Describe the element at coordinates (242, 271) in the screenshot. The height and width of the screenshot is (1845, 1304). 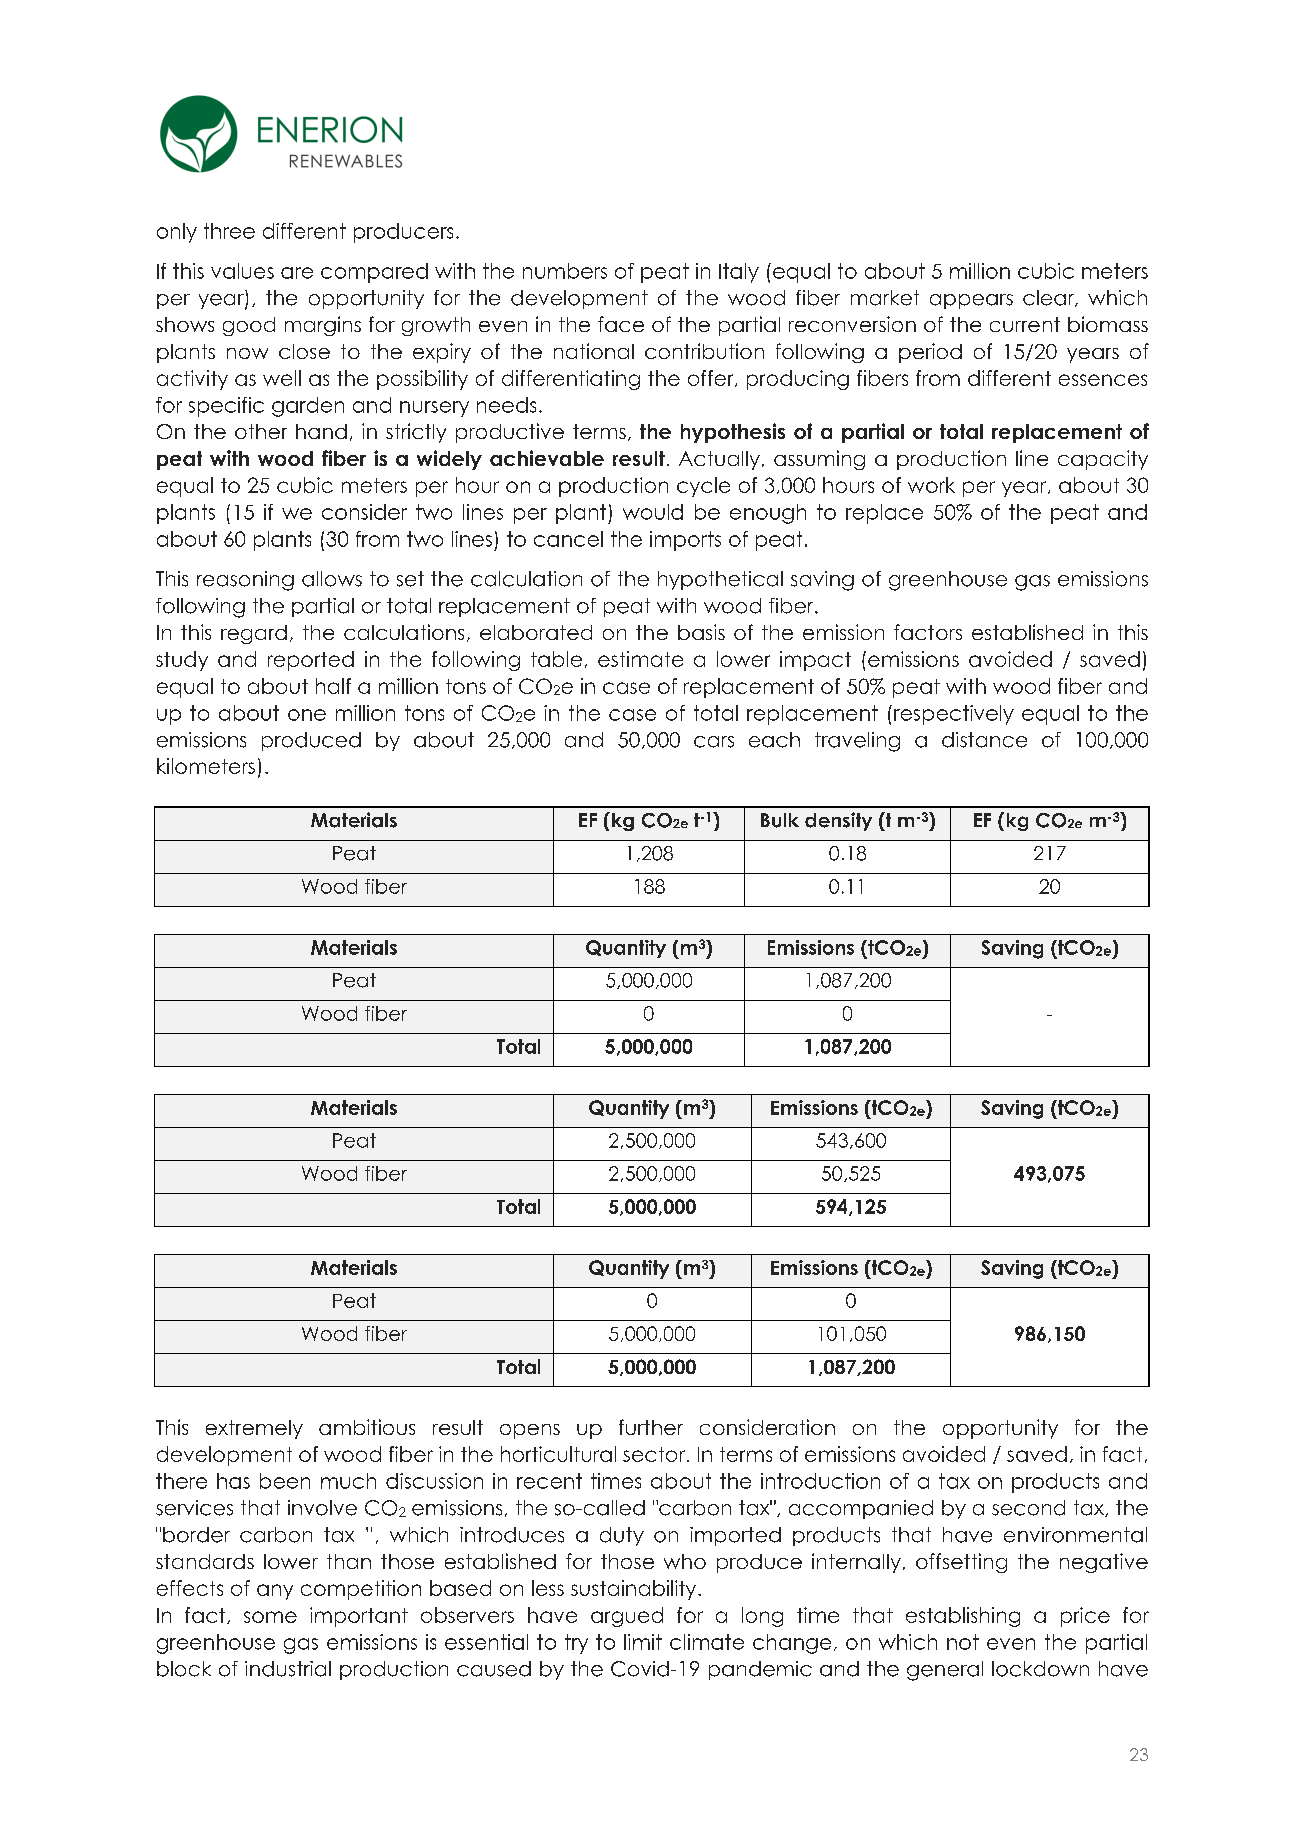
I see `values` at that location.
